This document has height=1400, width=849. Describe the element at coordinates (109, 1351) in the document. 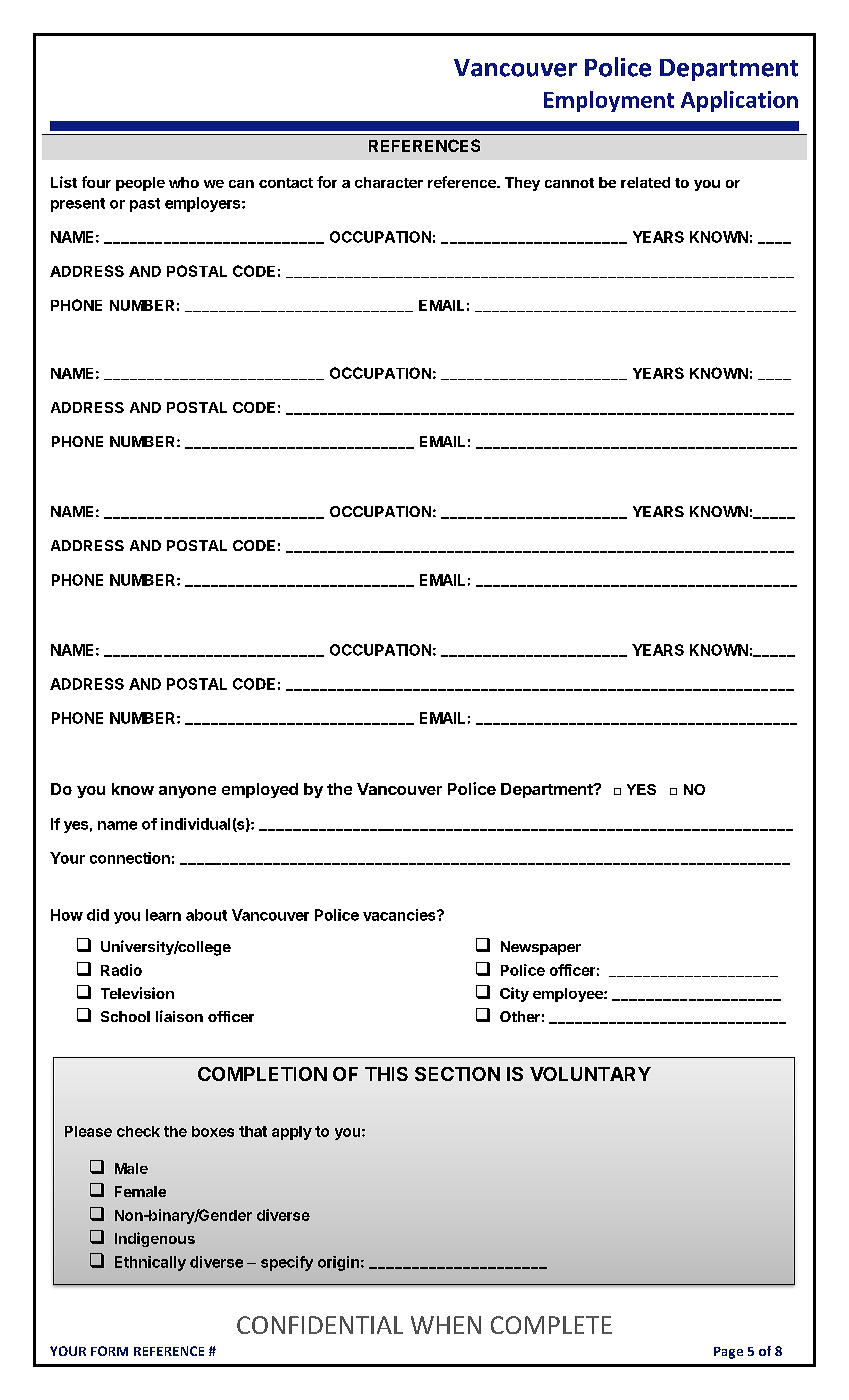

I see `FORM` at that location.
